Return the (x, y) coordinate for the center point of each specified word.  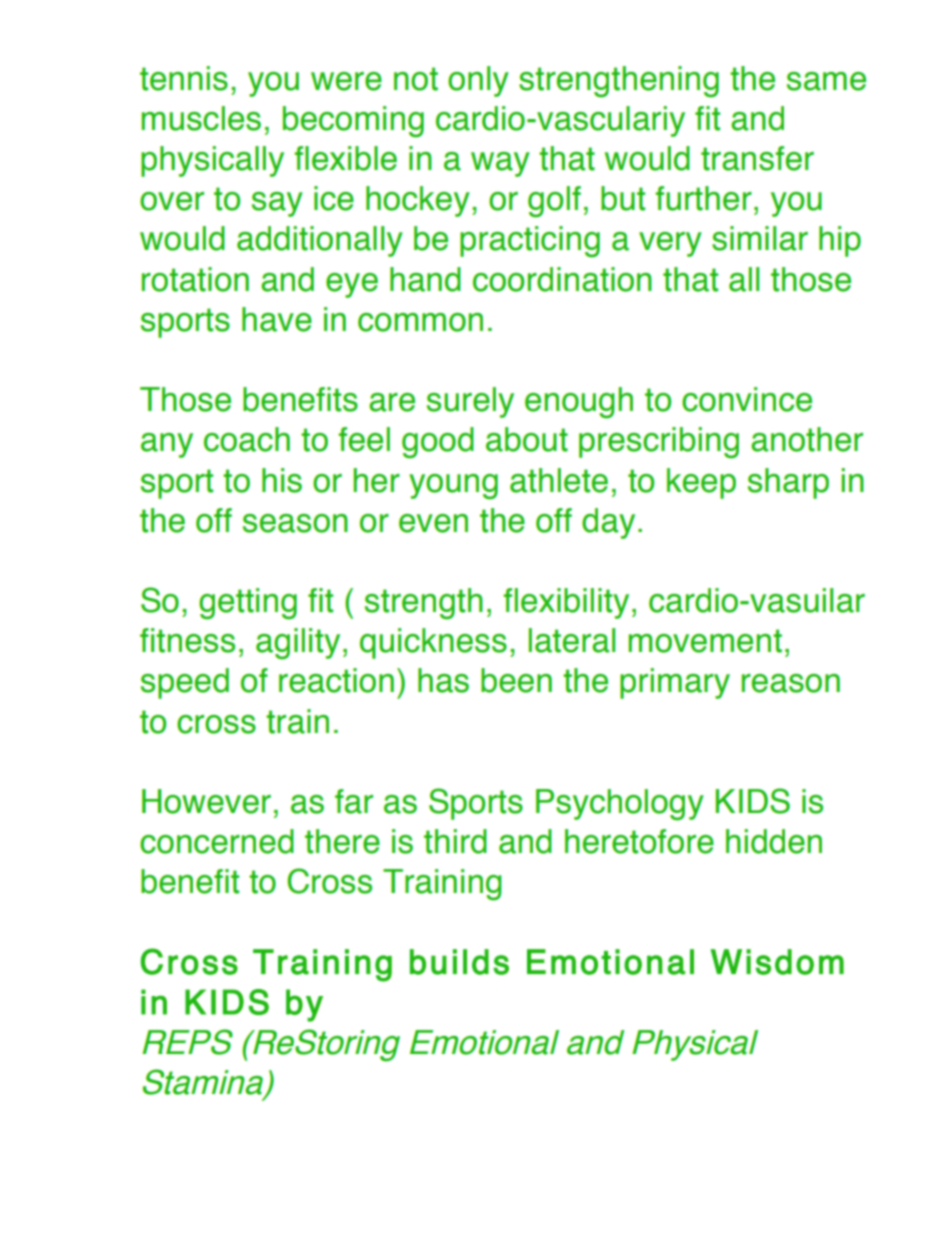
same (826, 81)
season (295, 523)
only (478, 81)
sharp (788, 483)
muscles (201, 118)
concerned (217, 841)
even (433, 523)
